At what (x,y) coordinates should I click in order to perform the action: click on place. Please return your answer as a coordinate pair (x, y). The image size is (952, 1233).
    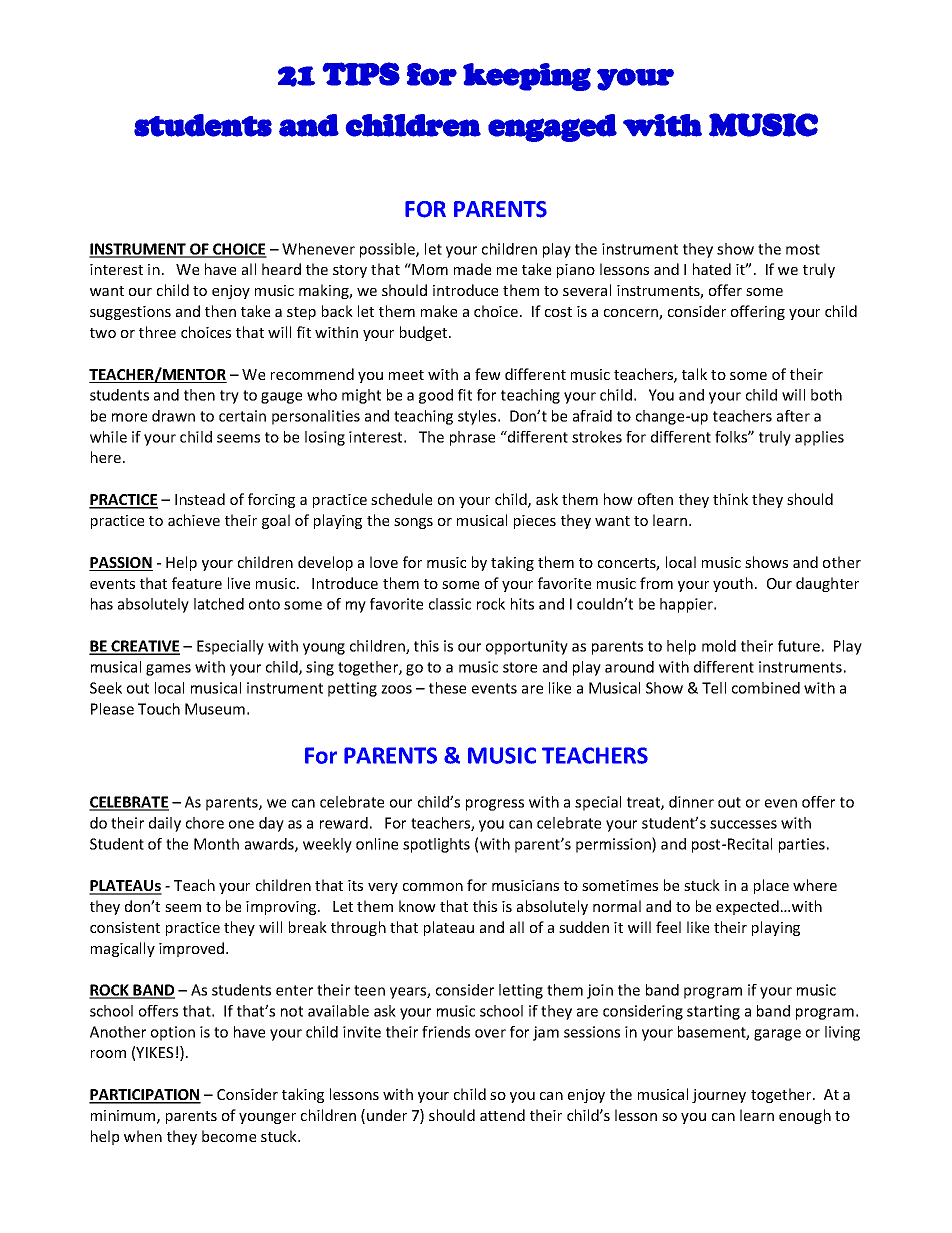
    Looking at the image, I should click on (771, 886).
